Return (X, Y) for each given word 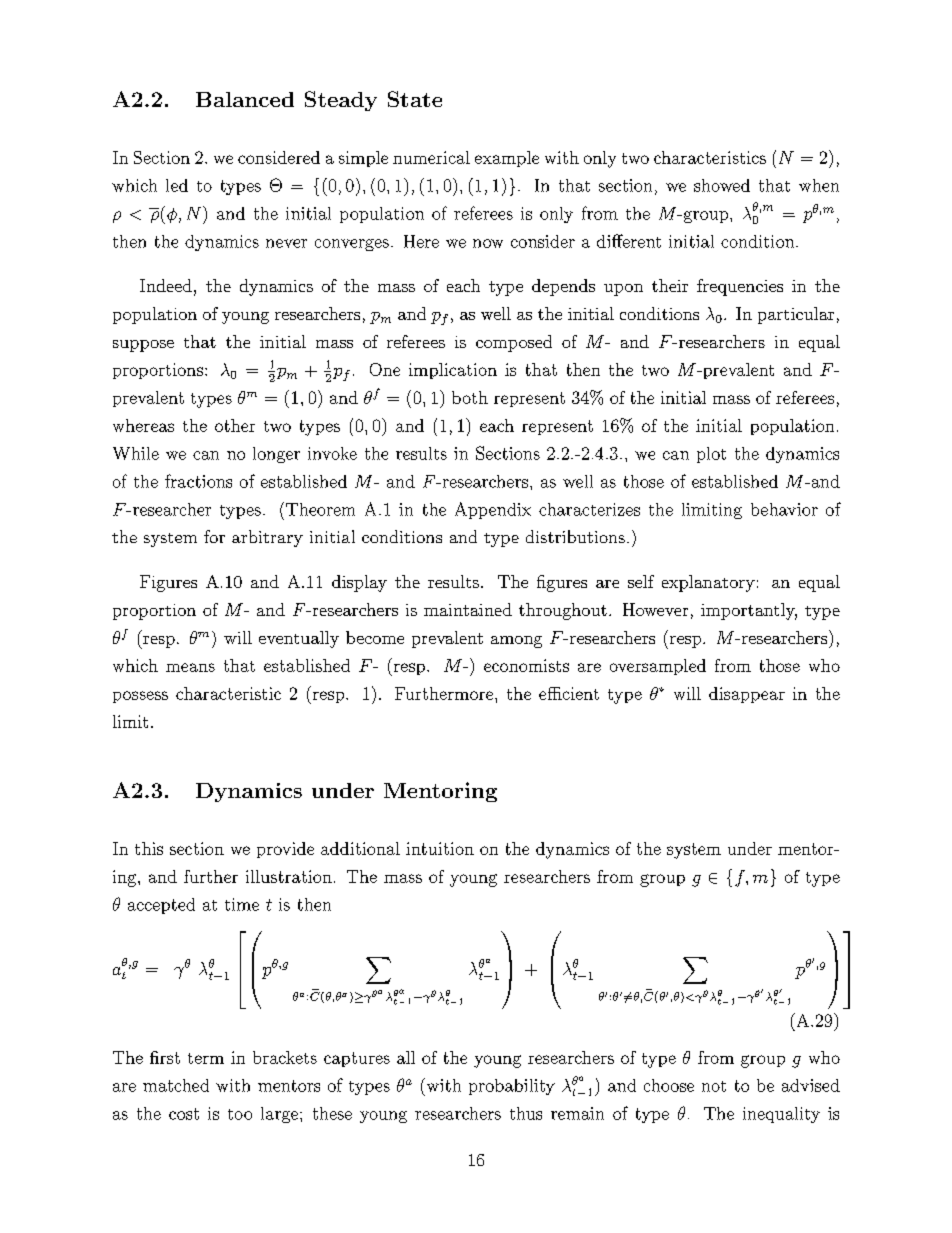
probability (512, 1087)
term (206, 1058)
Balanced (245, 99)
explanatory (708, 583)
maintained (468, 609)
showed (722, 185)
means (190, 667)
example (507, 159)
